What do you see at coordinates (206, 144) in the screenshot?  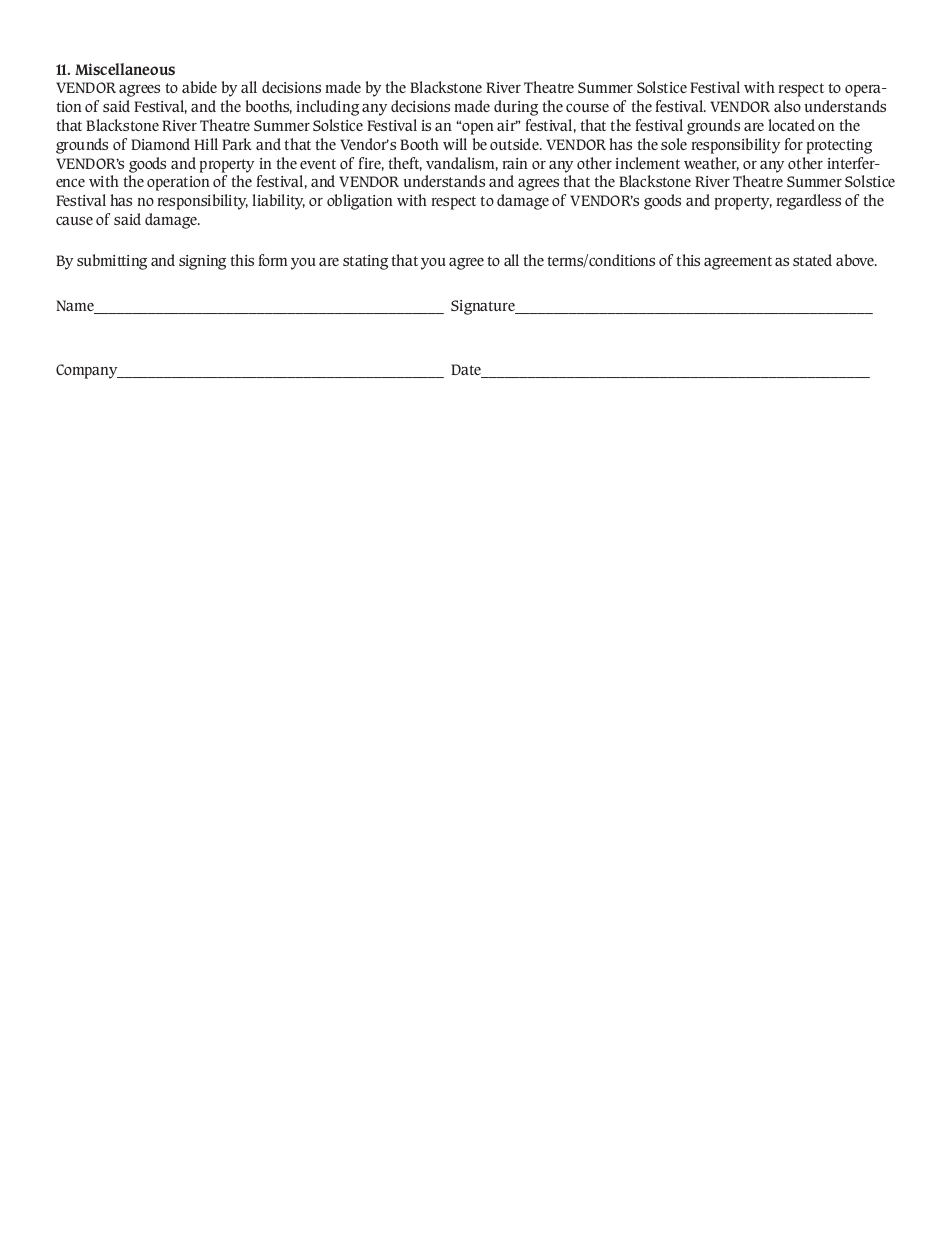 I see `Hill` at bounding box center [206, 144].
